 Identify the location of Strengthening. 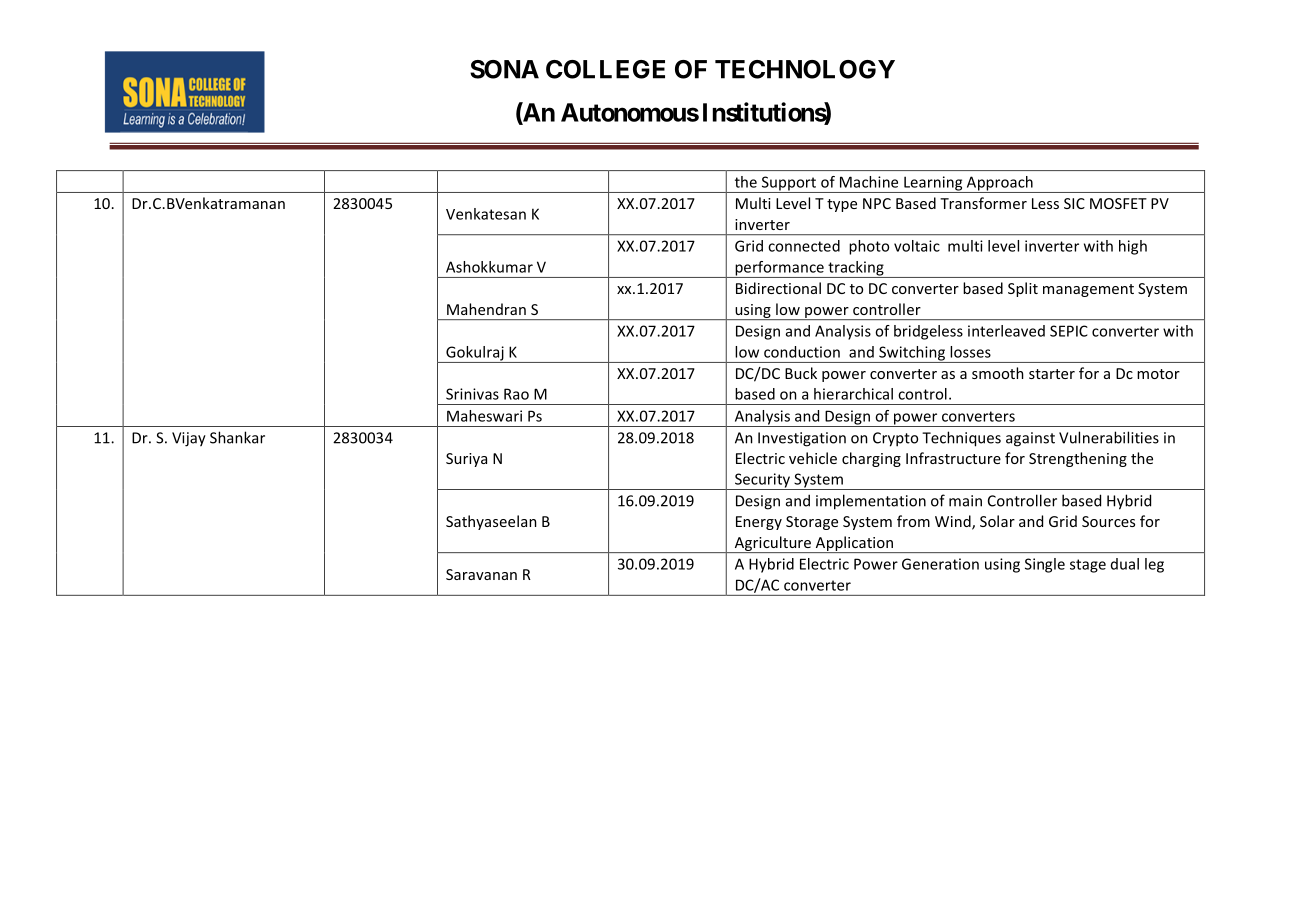
(1078, 459).
